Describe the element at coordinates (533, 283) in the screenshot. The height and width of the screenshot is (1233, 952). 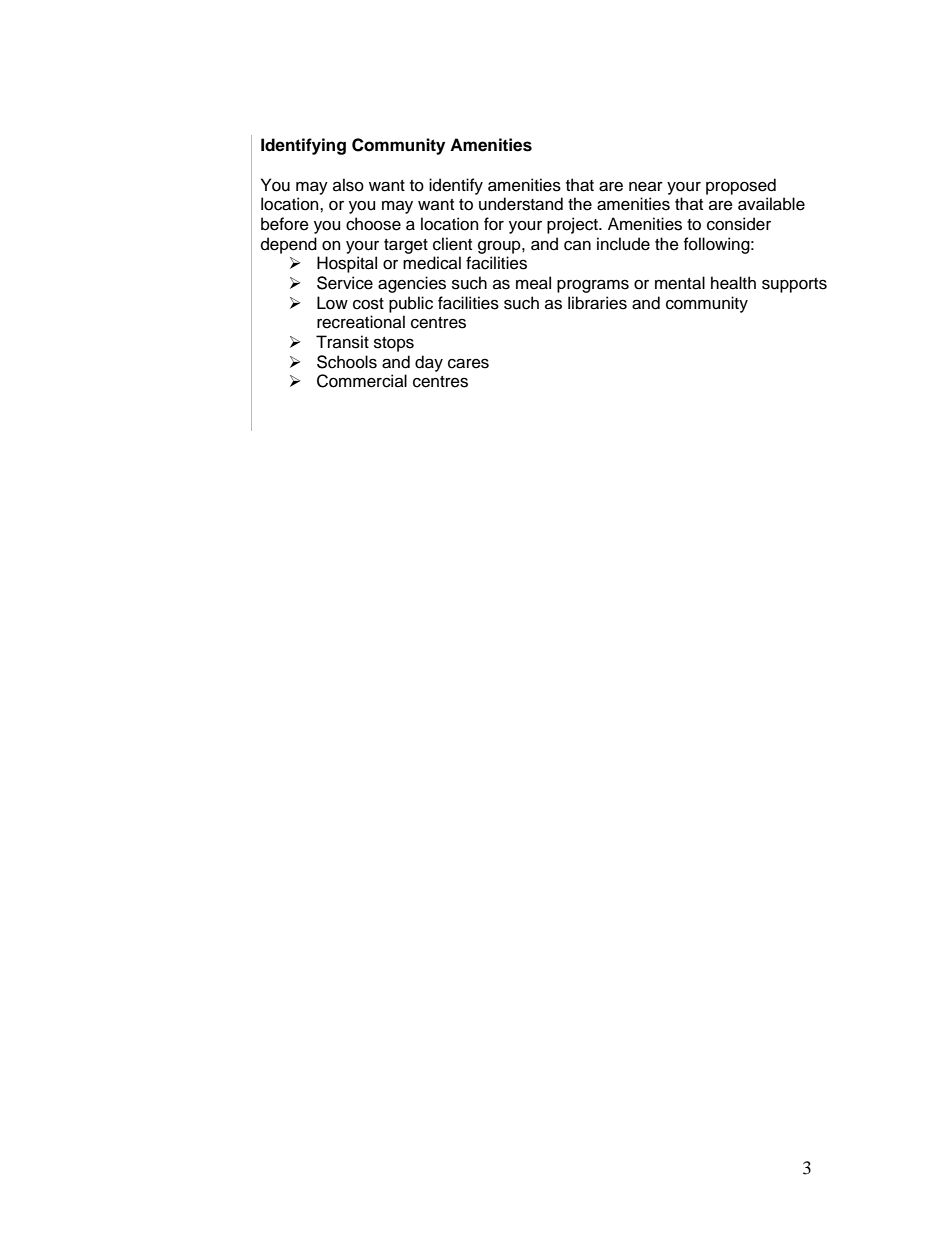
I see `meal` at that location.
